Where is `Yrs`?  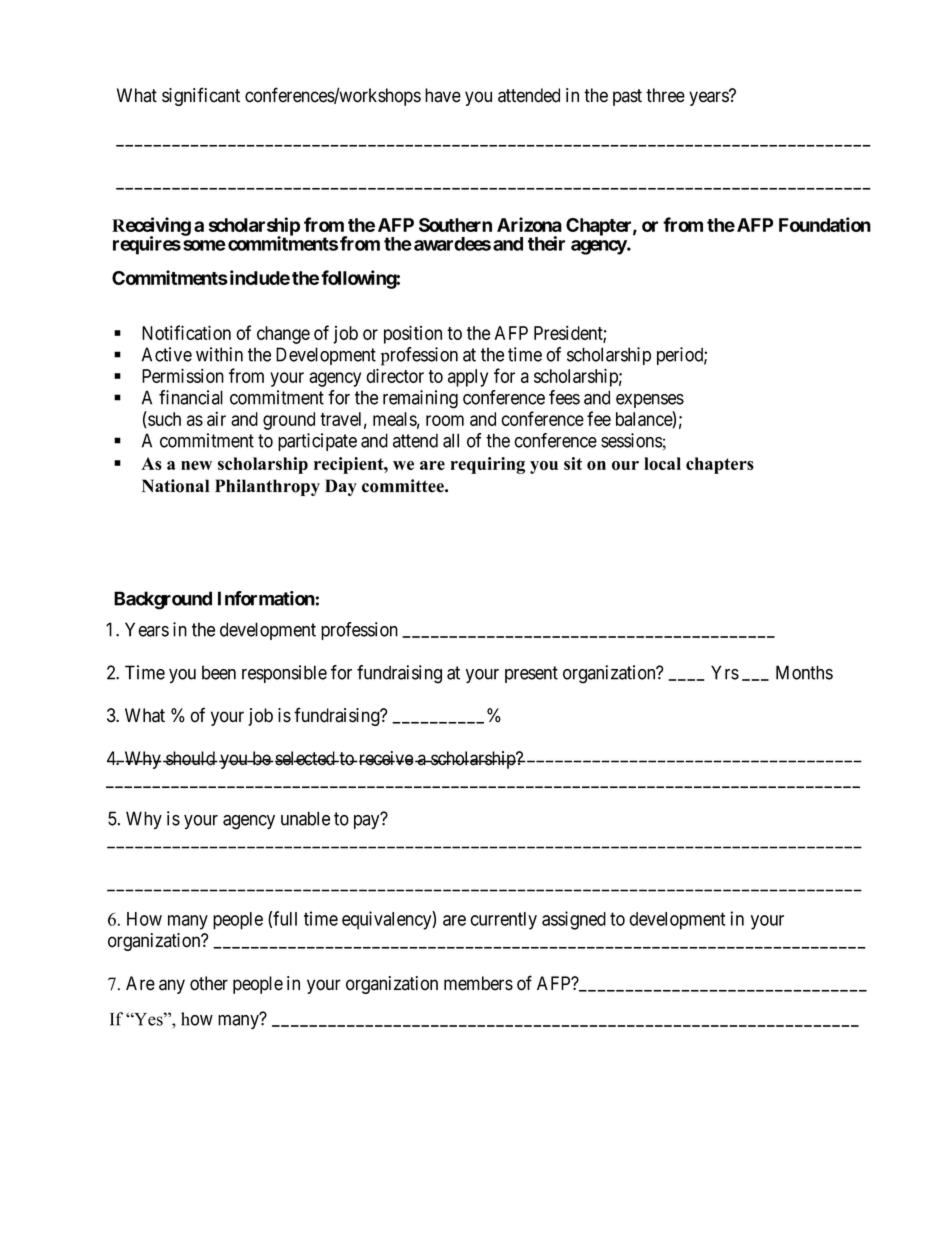 Yrs is located at coordinates (725, 672).
